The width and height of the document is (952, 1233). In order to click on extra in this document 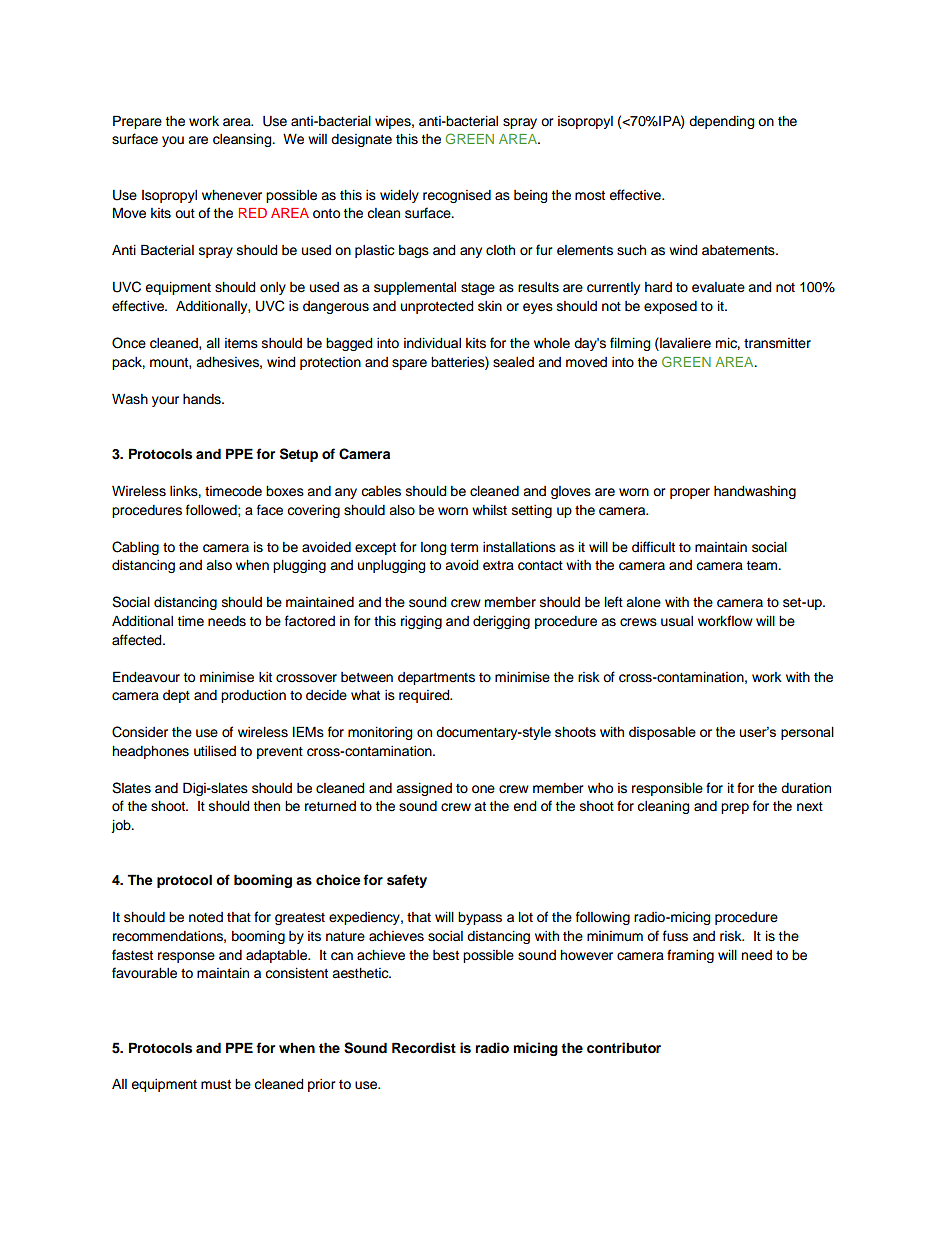, I will do `click(498, 566)`.
